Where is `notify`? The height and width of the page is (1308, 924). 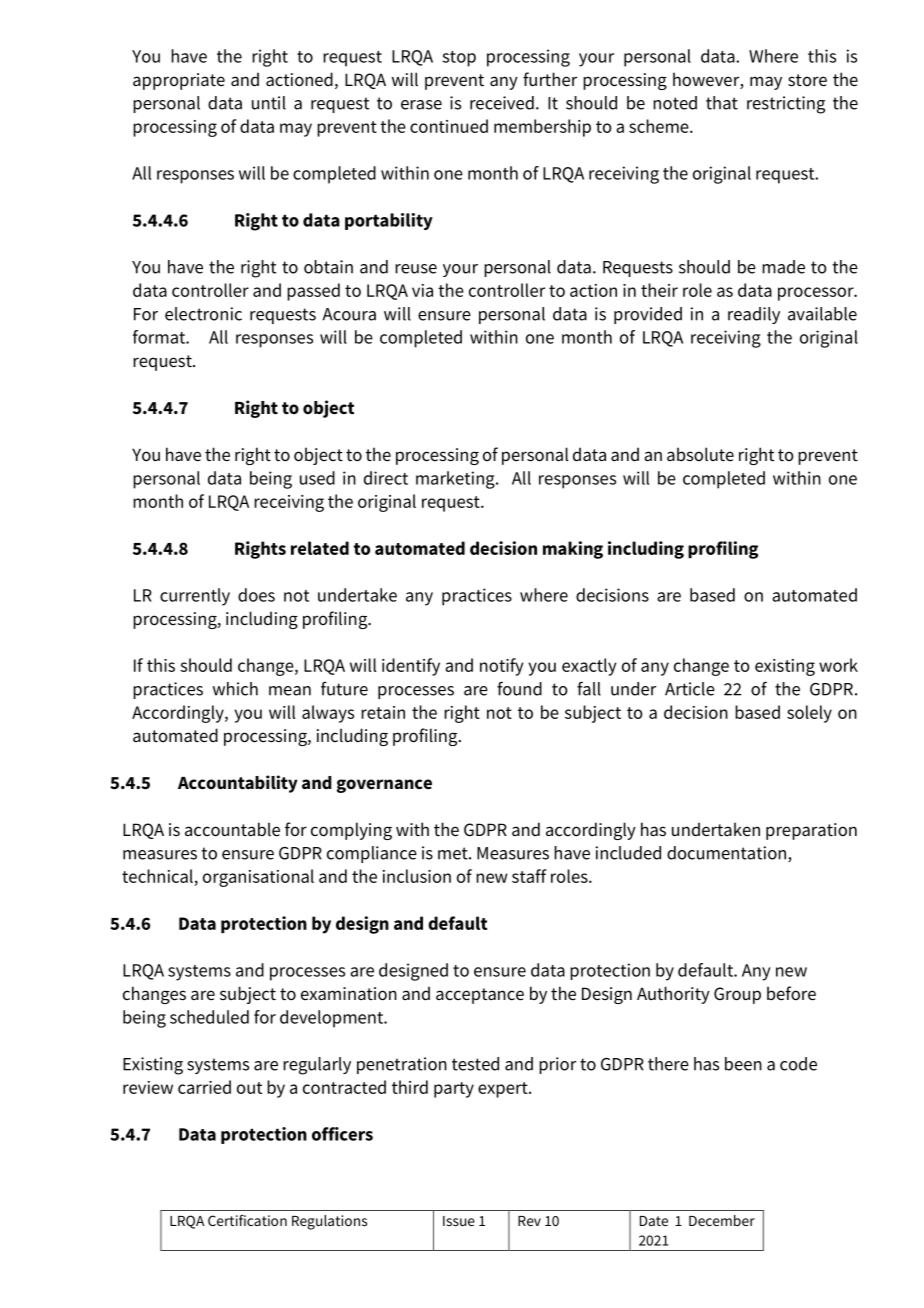
notify is located at coordinates (501, 667).
